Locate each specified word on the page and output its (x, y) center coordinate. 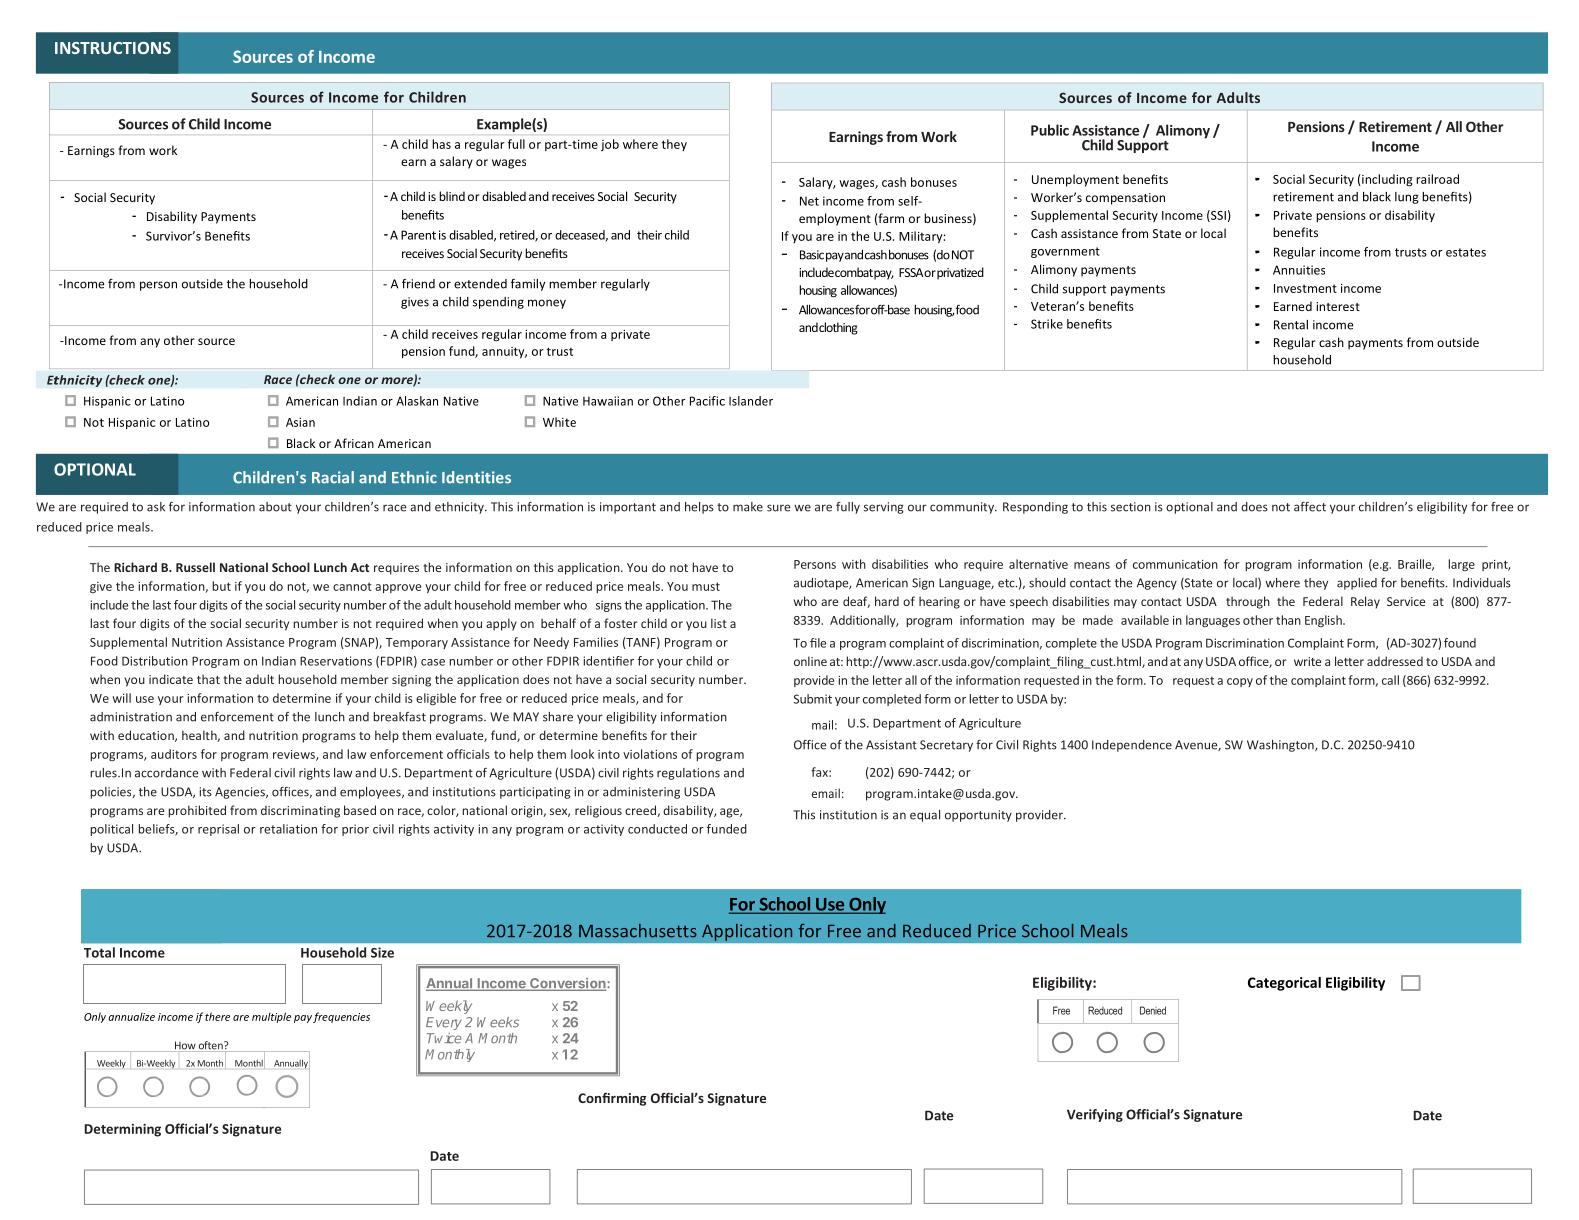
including (1386, 180)
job (610, 145)
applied (1357, 584)
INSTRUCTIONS (113, 48)
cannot (352, 587)
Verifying (1095, 1115)
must (706, 586)
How (185, 1046)
